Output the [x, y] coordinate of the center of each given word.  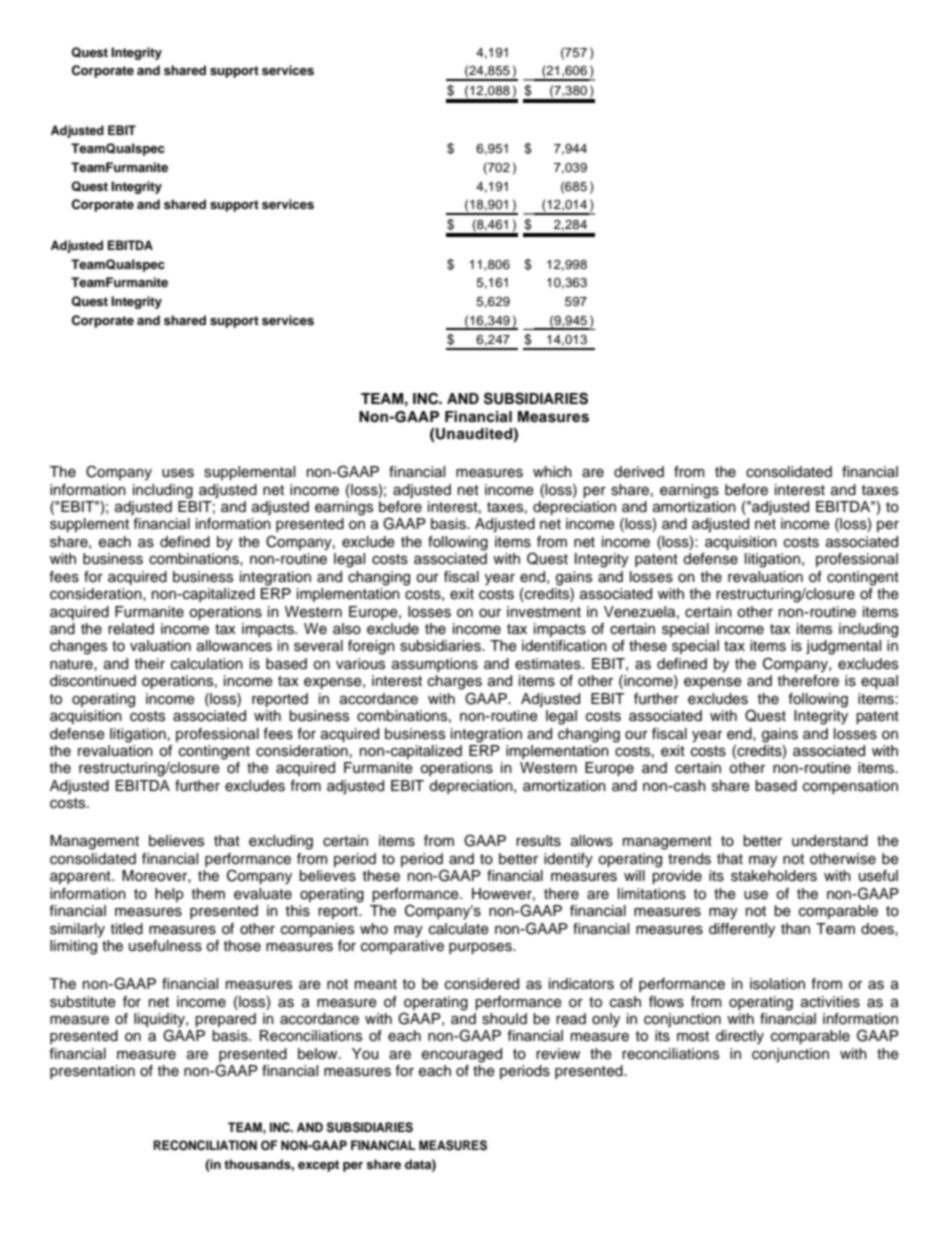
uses [178, 473]
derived [639, 472]
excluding [281, 842]
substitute [83, 1002]
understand [830, 841]
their [150, 664]
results [538, 841]
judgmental [843, 647]
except [318, 1166]
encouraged [462, 1055]
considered [482, 984]
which [552, 472]
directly [740, 1037]
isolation [777, 984]
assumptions [435, 665]
